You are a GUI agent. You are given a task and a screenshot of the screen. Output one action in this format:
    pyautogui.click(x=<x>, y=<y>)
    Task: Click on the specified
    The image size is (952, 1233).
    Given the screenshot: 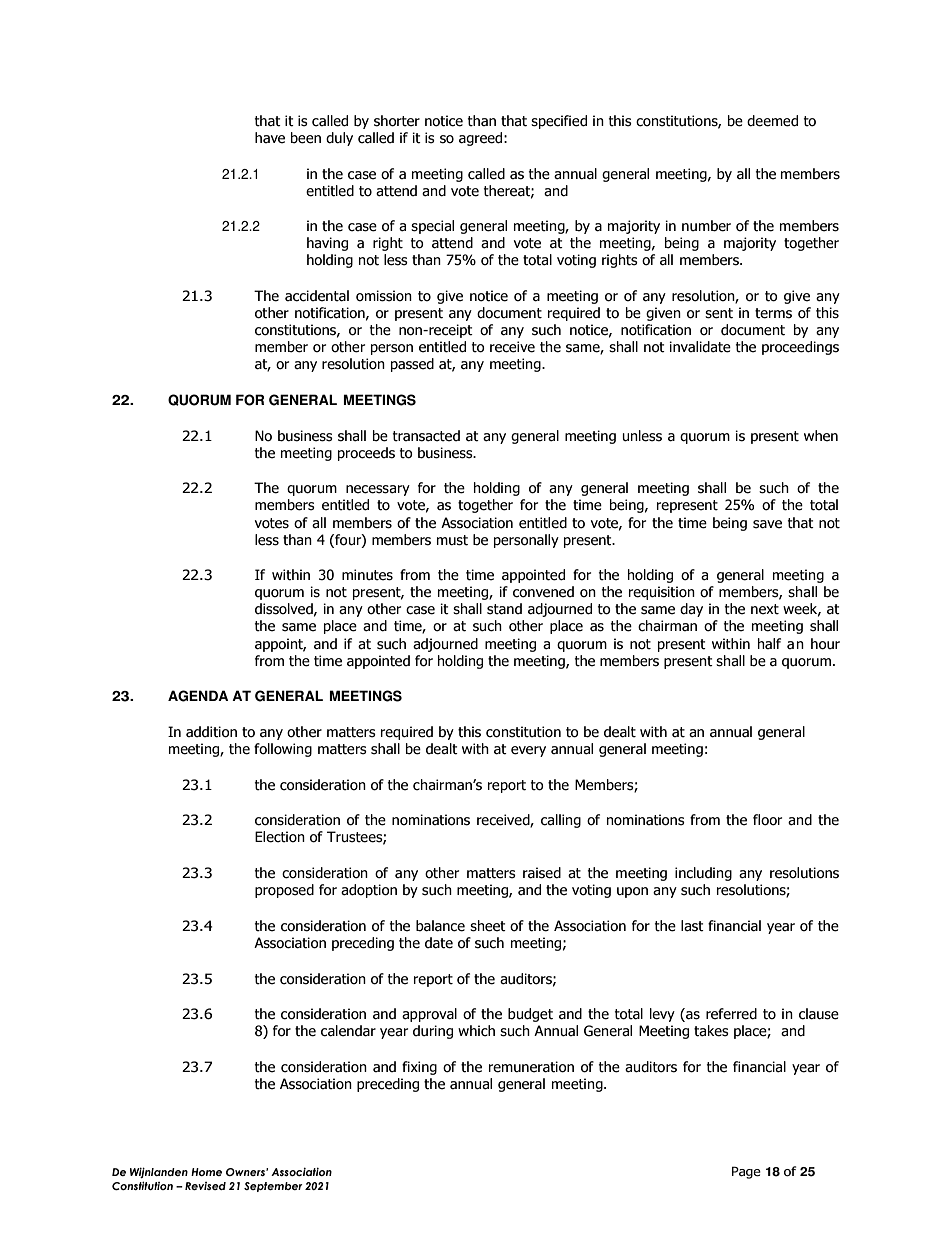 What is the action you would take?
    pyautogui.click(x=559, y=122)
